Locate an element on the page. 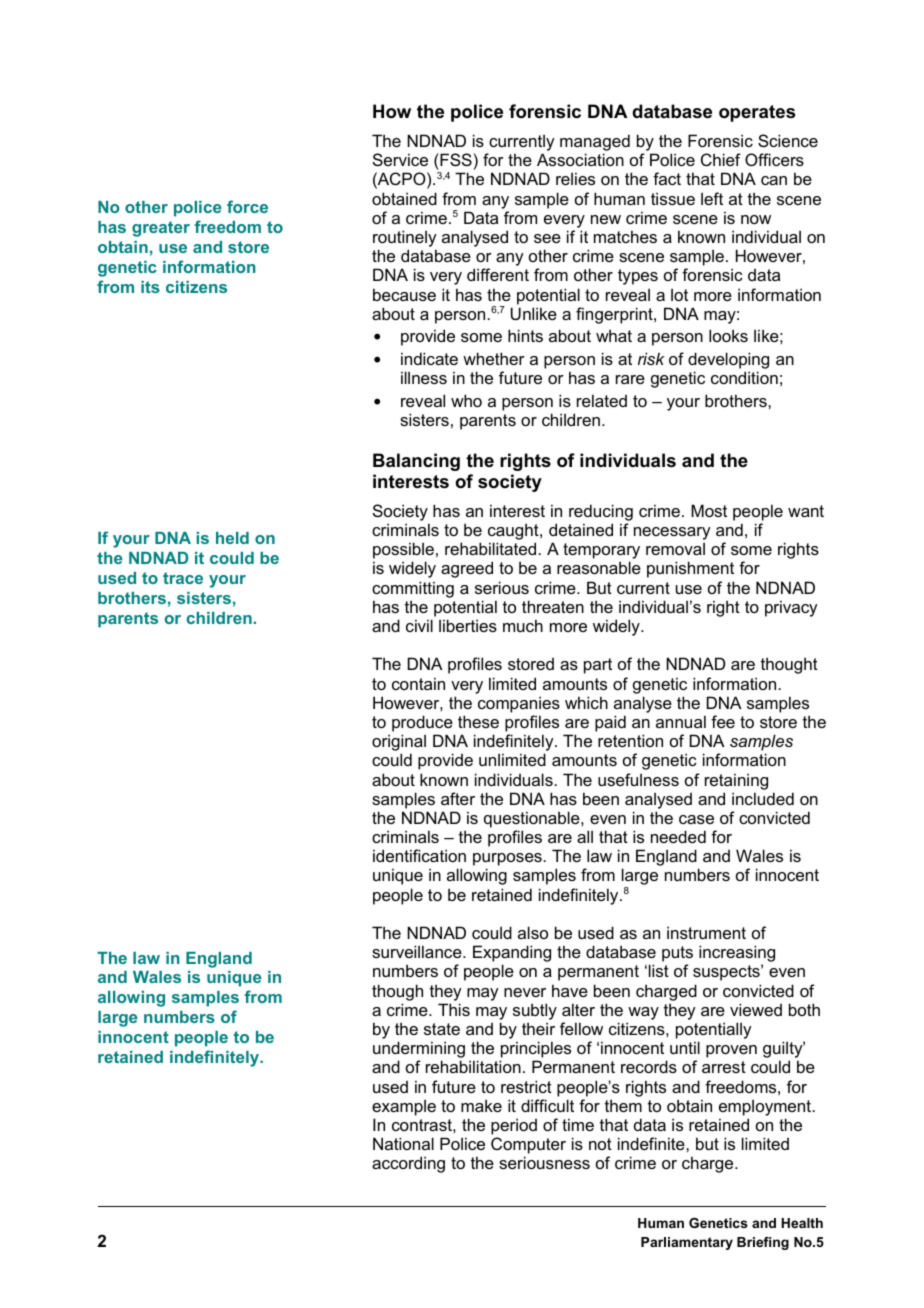 The height and width of the image is (1308, 924). Briefing is located at coordinates (763, 1243).
